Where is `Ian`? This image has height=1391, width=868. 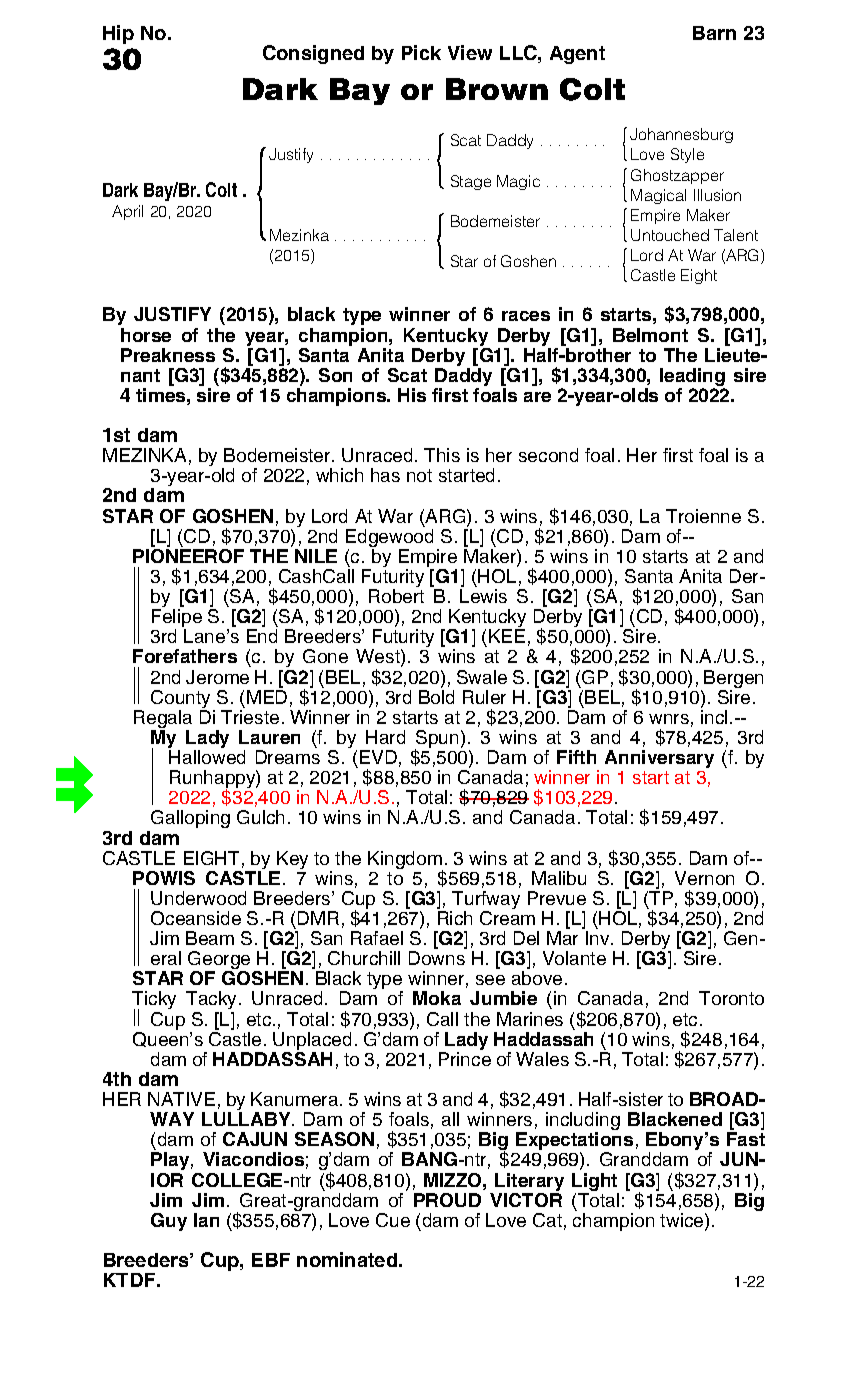 Ian is located at coordinates (206, 1220).
